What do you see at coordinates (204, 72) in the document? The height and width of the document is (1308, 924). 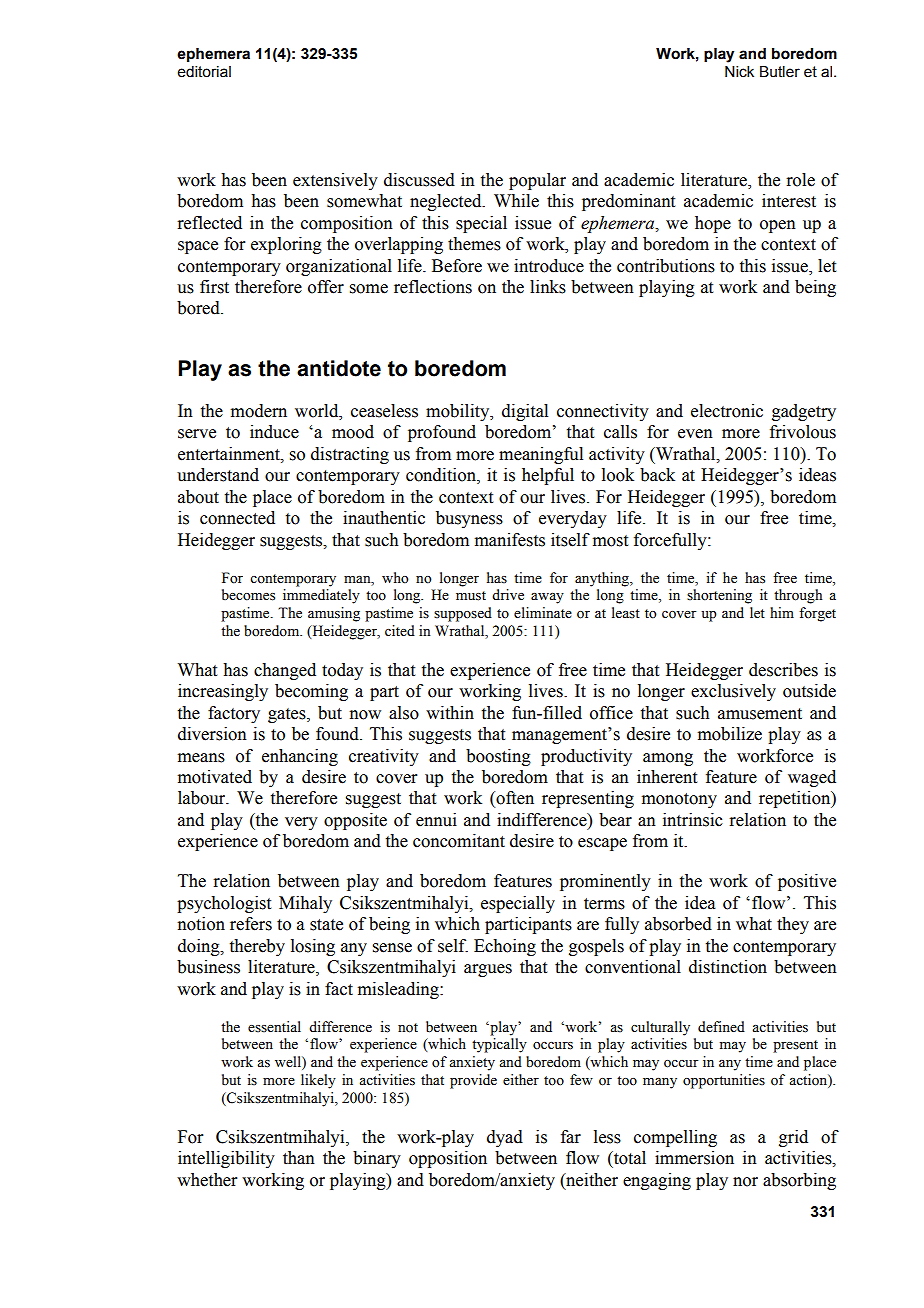 I see `editorial` at bounding box center [204, 72].
